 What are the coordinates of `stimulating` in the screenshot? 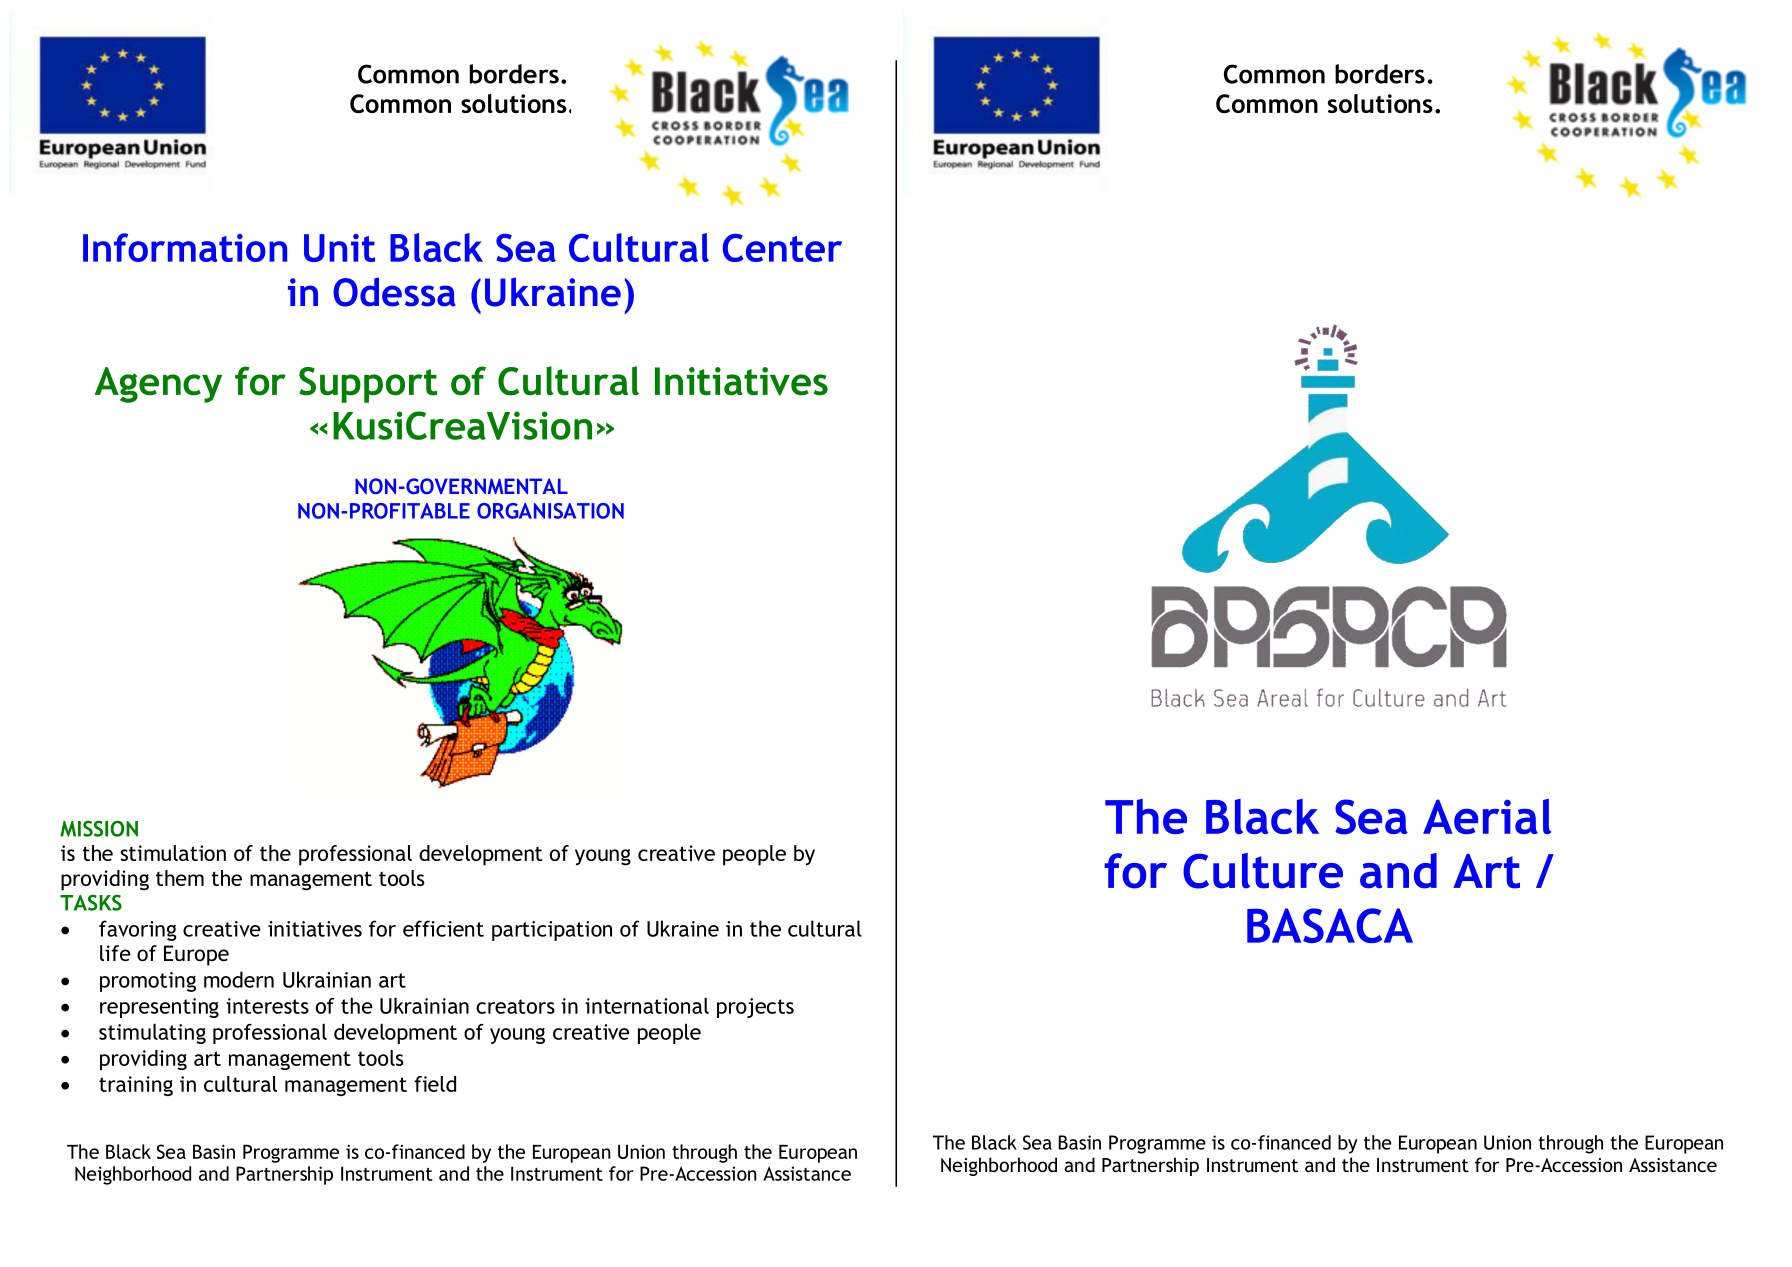 It's located at (152, 1033).
